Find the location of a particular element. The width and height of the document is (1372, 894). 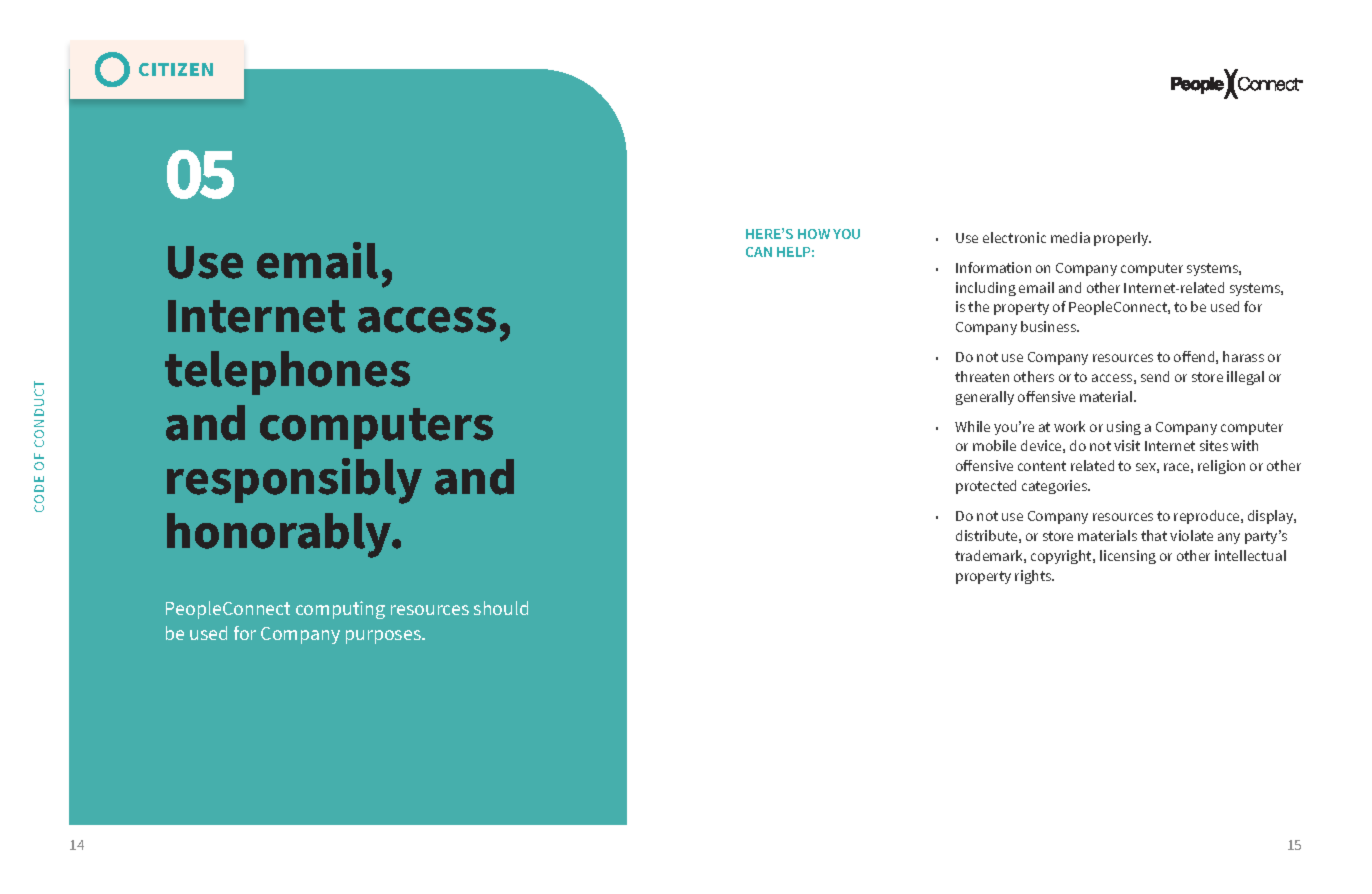

computing is located at coordinates (340, 610).
